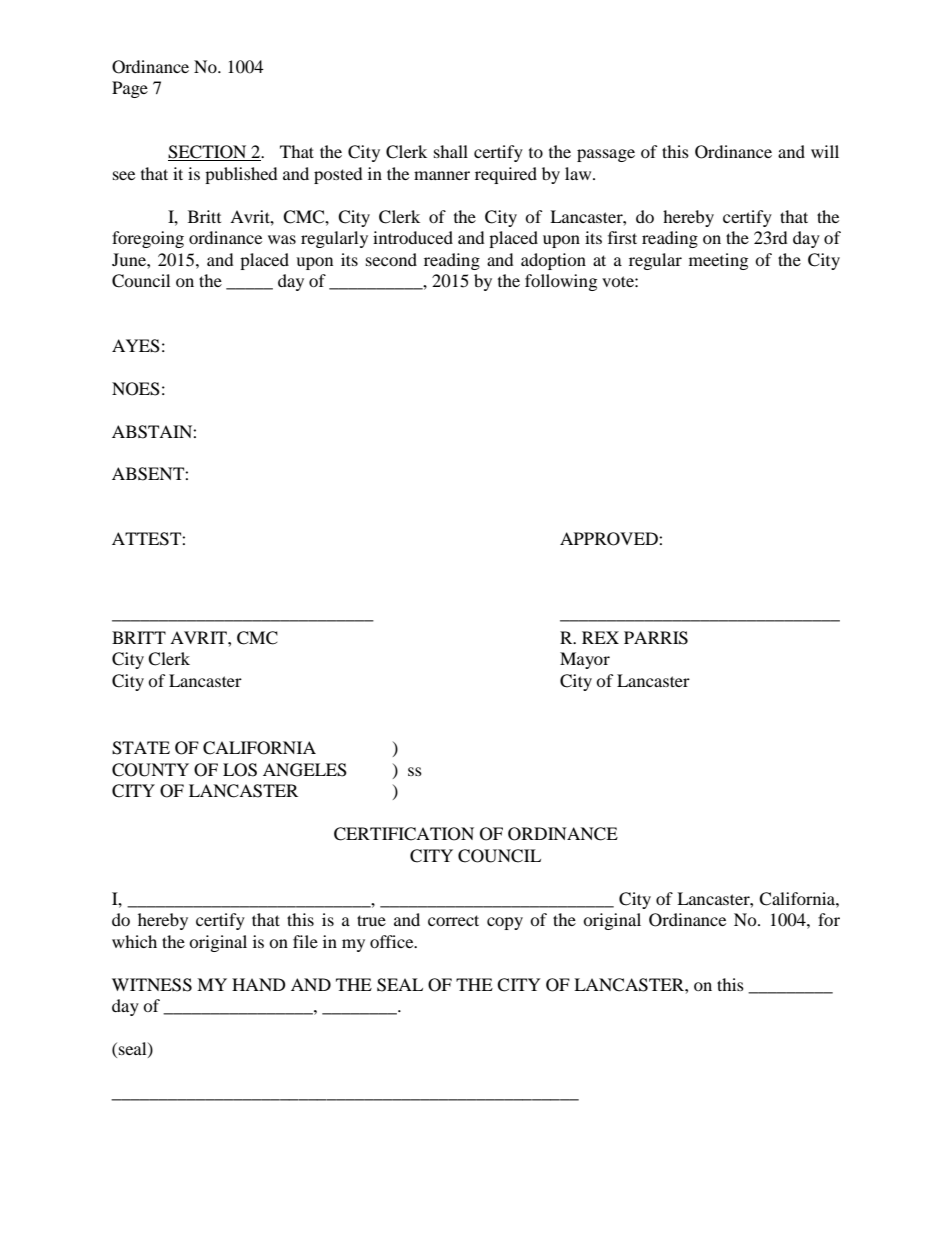 This screenshot has height=1233, width=952. What do you see at coordinates (718, 261) in the screenshot?
I see `meeting` at bounding box center [718, 261].
